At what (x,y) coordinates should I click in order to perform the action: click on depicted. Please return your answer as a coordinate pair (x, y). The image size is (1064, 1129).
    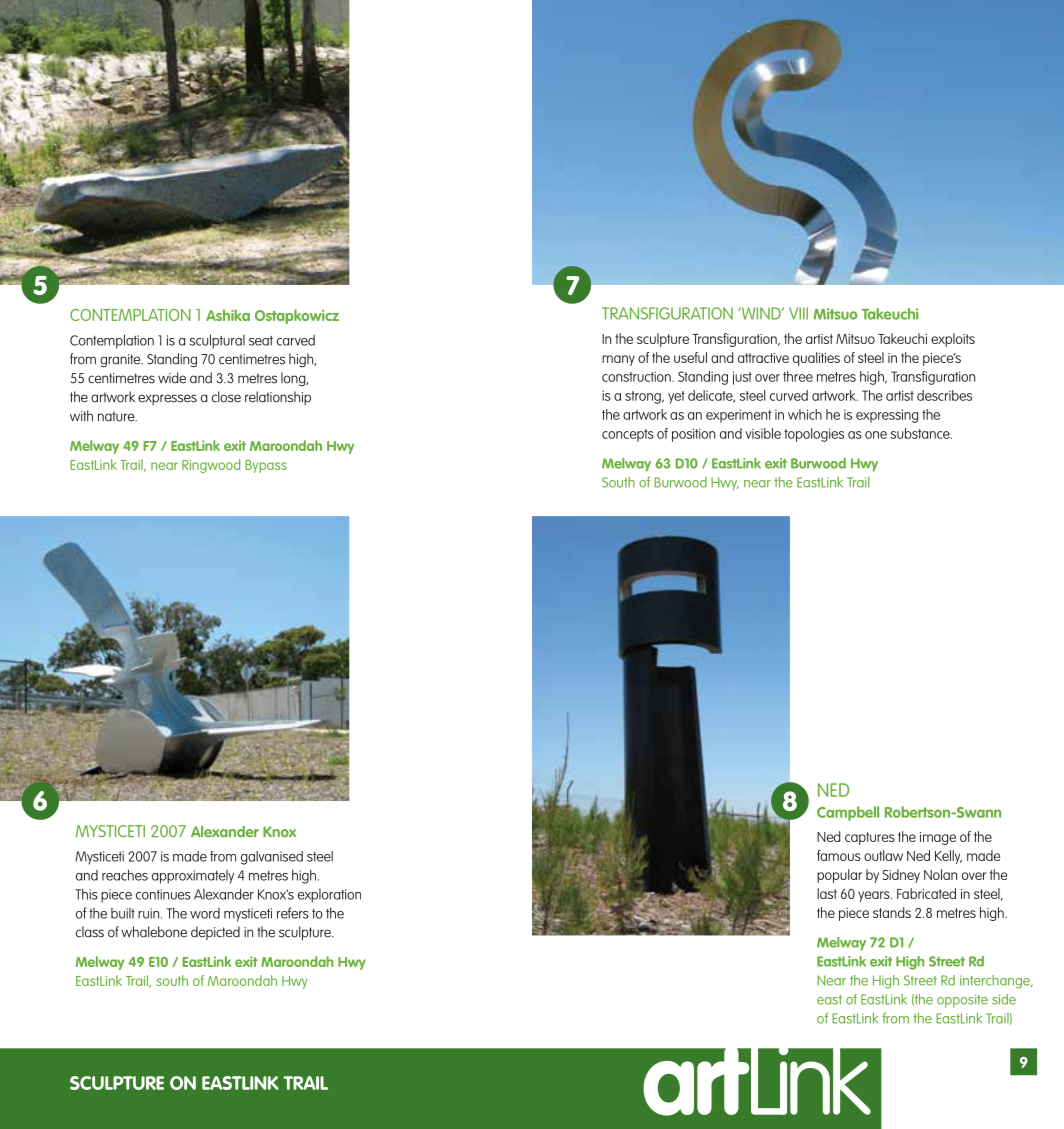
    Looking at the image, I should click on (215, 933).
